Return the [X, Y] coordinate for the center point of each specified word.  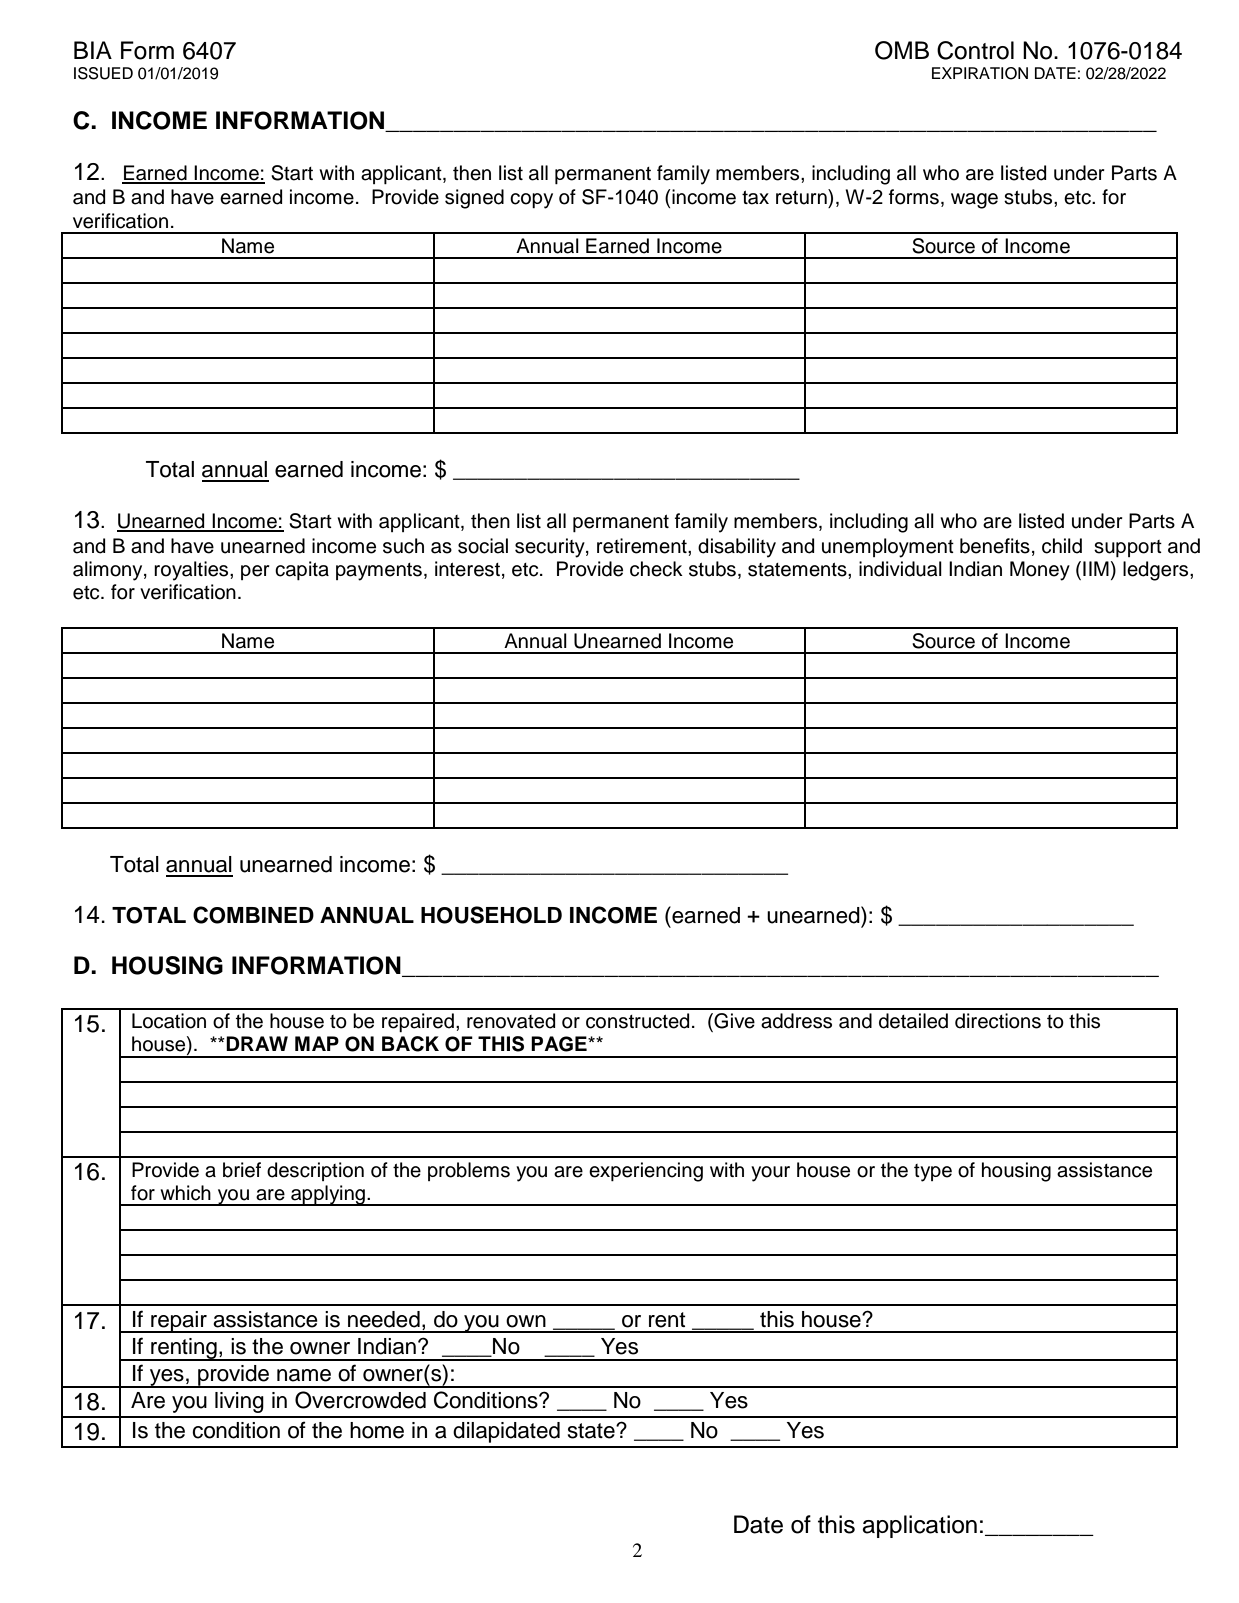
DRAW [257, 1043]
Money [1040, 571]
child [1062, 546]
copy [531, 201]
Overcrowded [360, 1400]
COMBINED [253, 915]
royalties [192, 571]
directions [998, 1021]
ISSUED [103, 73]
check [656, 569]
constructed [637, 1021]
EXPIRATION [980, 73]
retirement [643, 546]
